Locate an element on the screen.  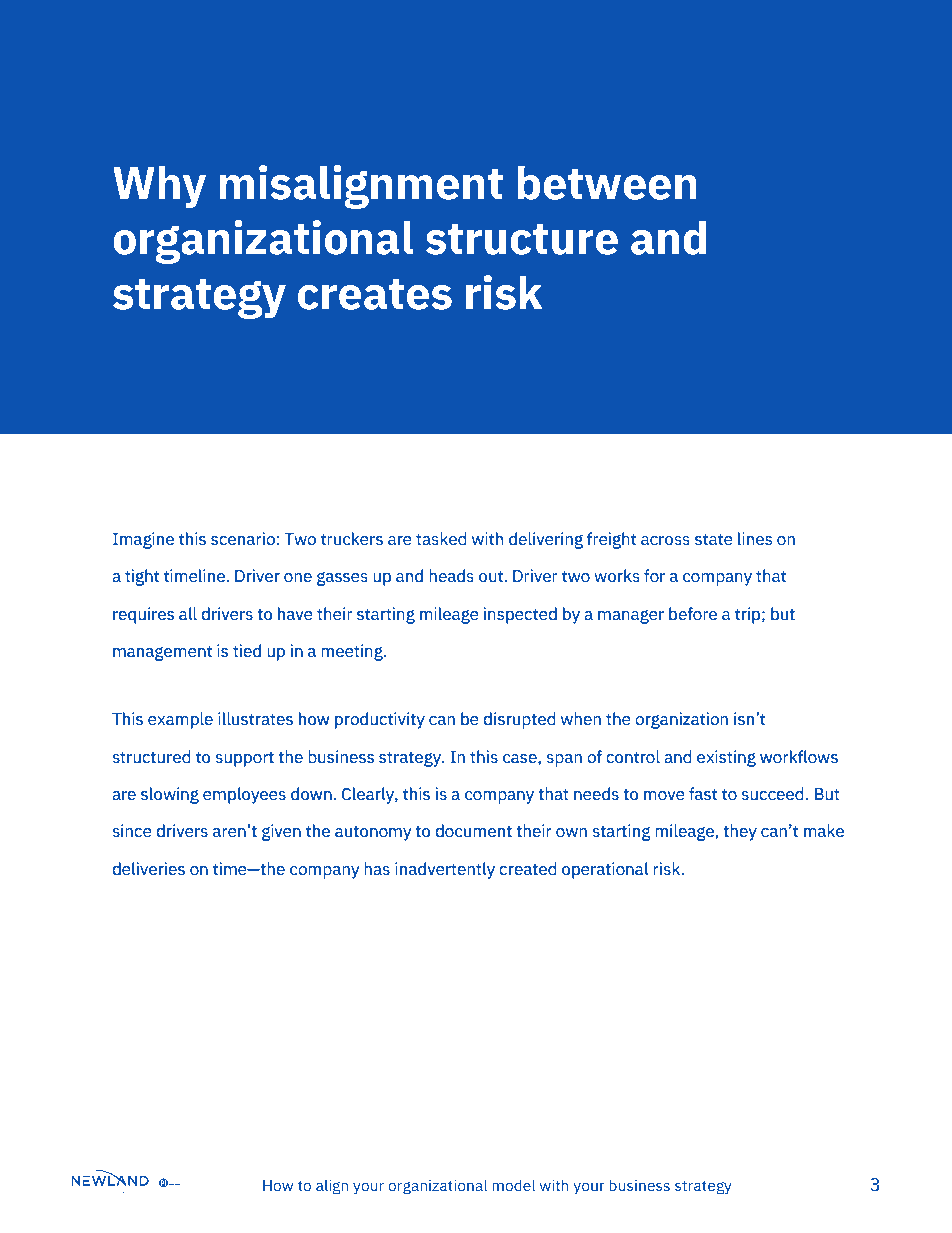
tied is located at coordinates (247, 651).
